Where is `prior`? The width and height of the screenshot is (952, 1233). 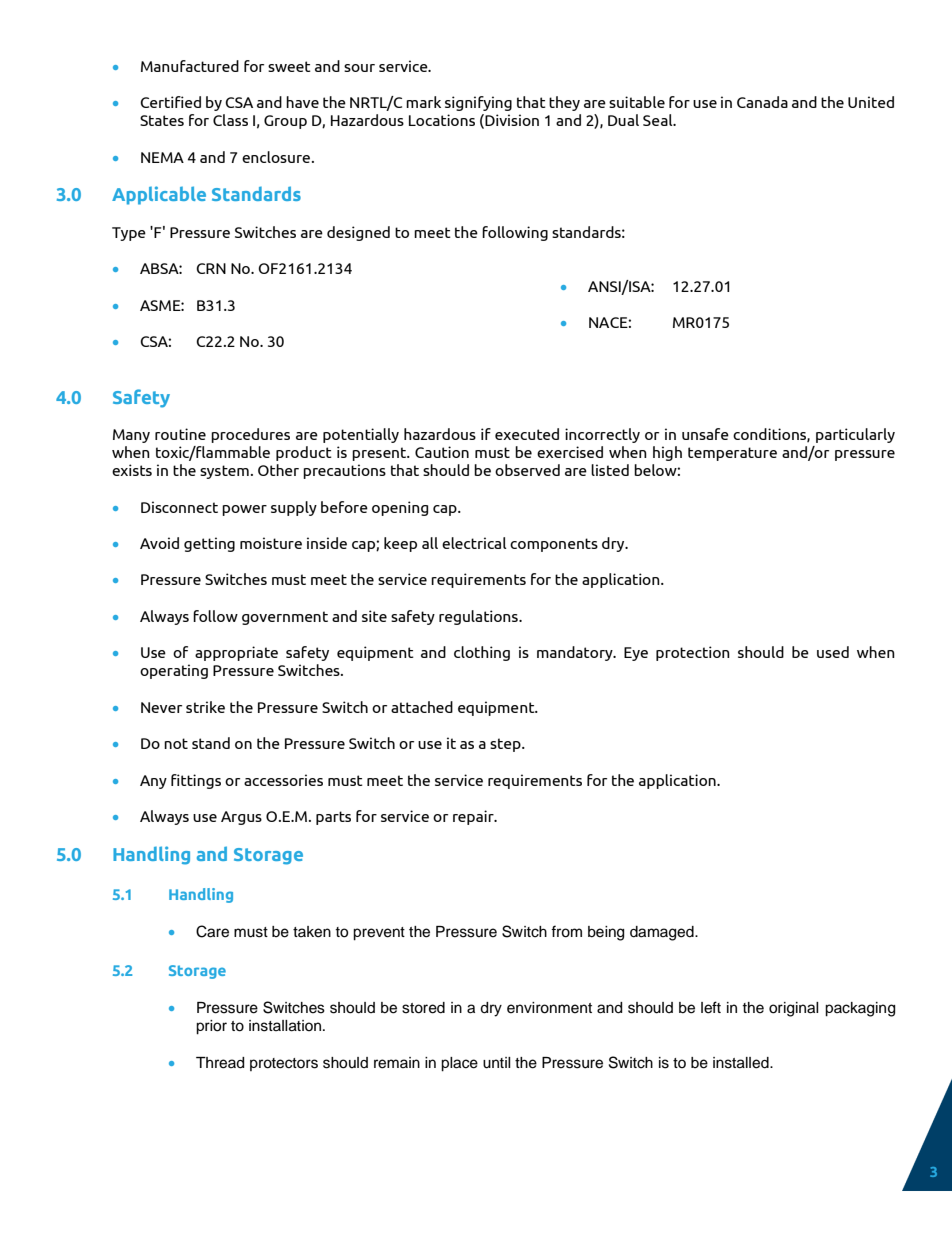 prior is located at coordinates (211, 1027).
